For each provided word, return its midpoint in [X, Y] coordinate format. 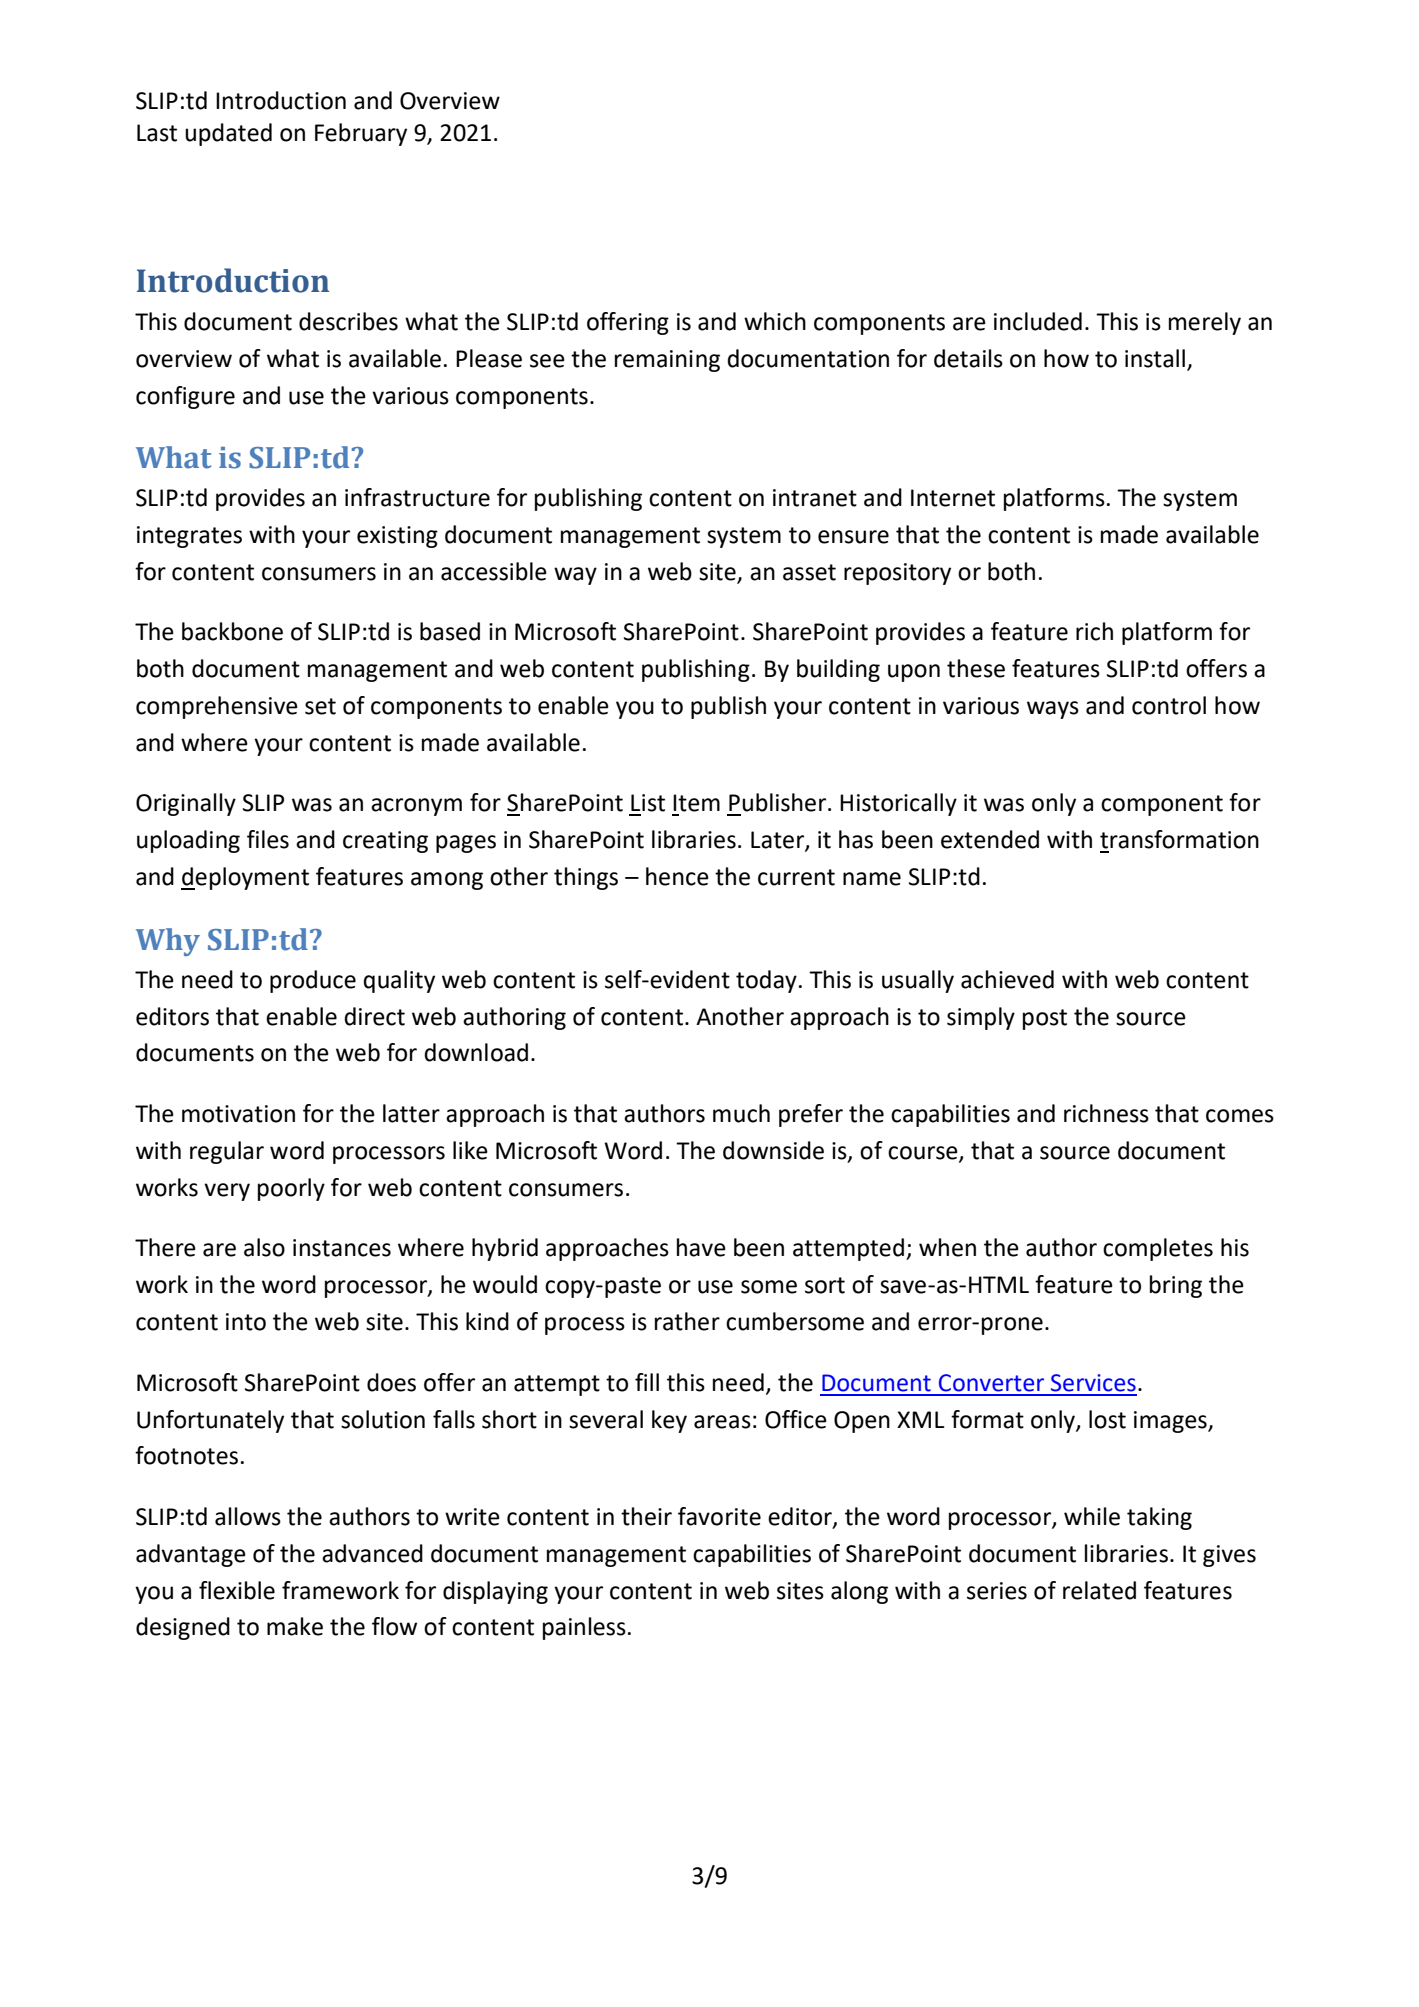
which [775, 321]
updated [228, 134]
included [1038, 321]
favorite [719, 1516]
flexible [237, 1590]
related [1099, 1590]
